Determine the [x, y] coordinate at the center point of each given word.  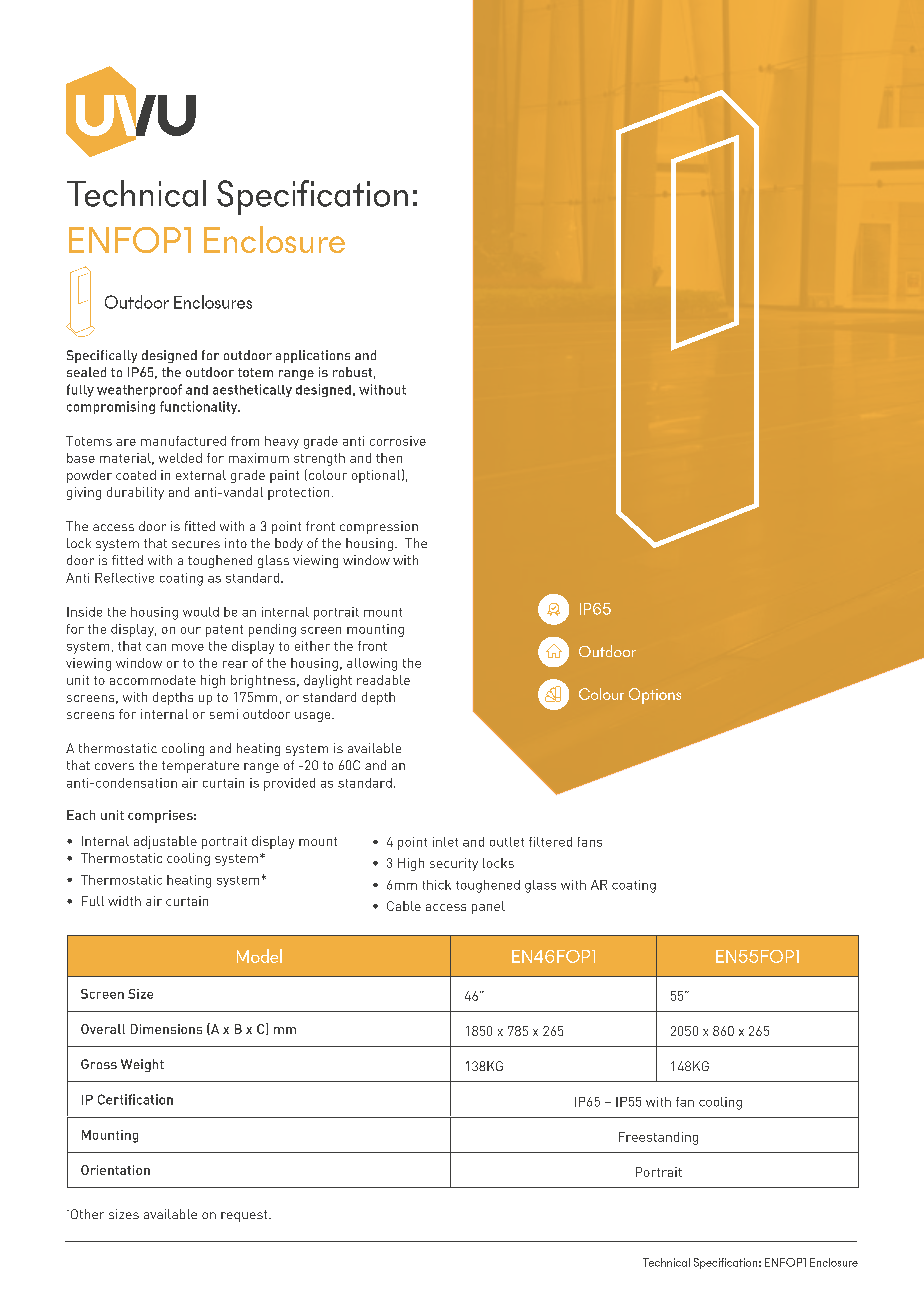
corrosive [398, 441]
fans [590, 842]
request [245, 1216]
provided [289, 784]
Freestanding [658, 1138]
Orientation [115, 1170]
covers [114, 766]
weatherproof [139, 390]
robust [352, 372]
